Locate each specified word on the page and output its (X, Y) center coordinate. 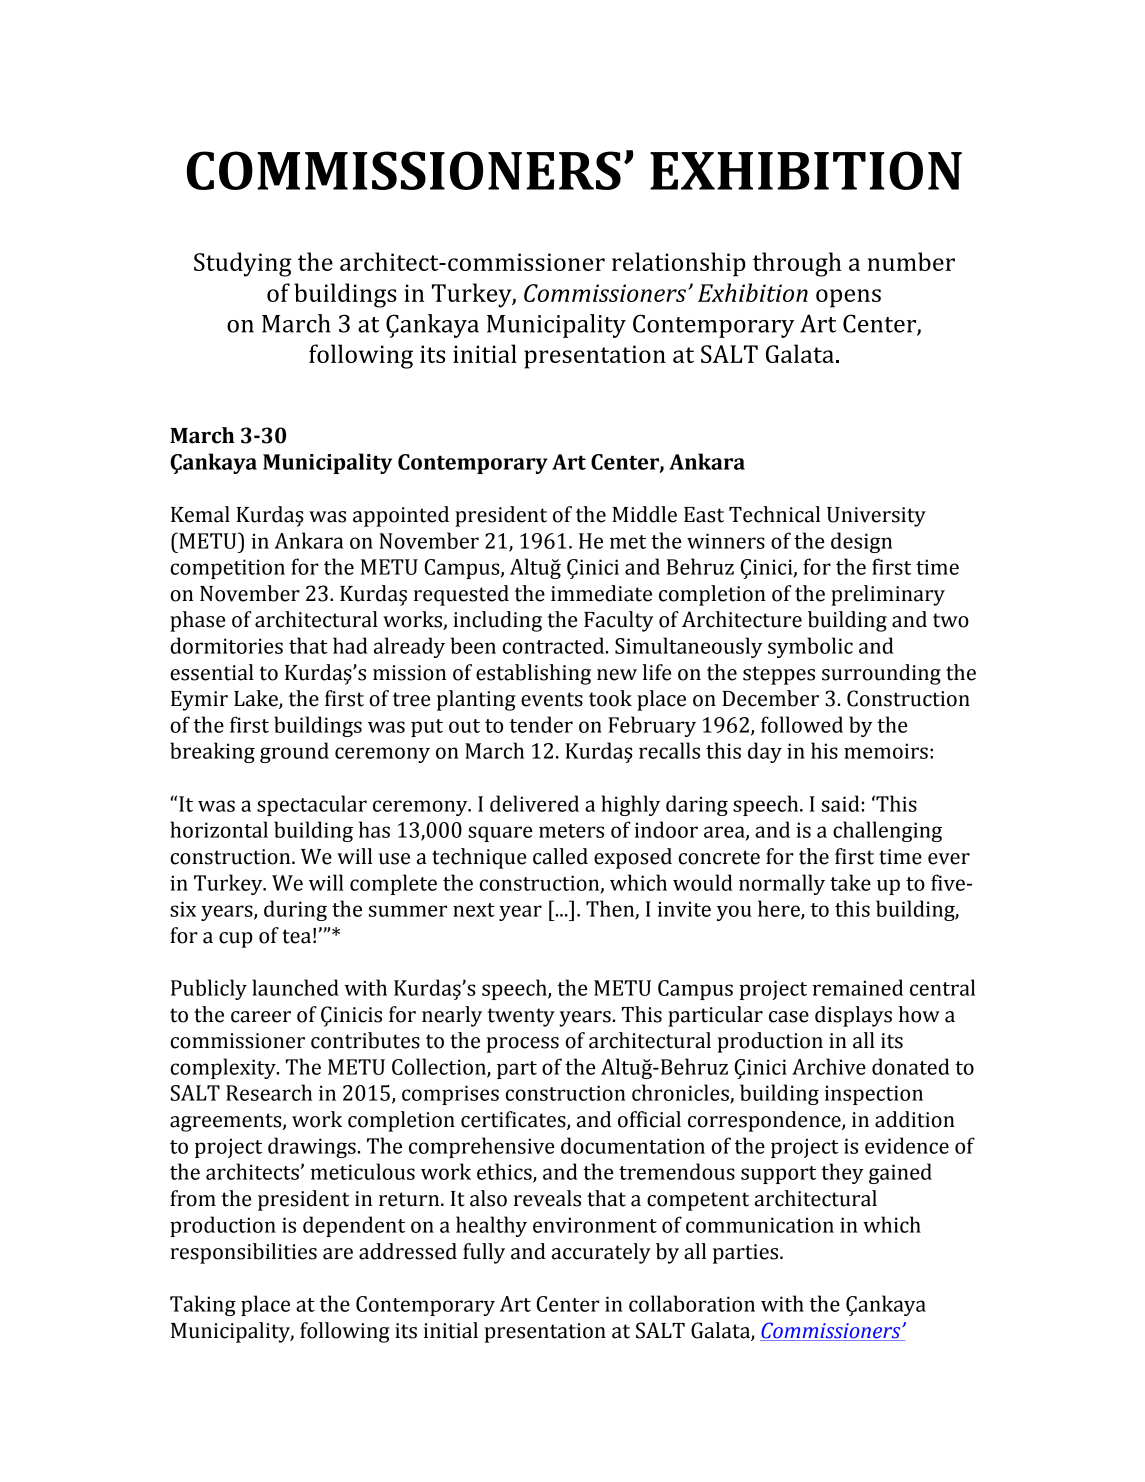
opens (848, 298)
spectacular (312, 805)
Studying (243, 264)
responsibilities (243, 1253)
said (840, 803)
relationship (679, 264)
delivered (534, 803)
